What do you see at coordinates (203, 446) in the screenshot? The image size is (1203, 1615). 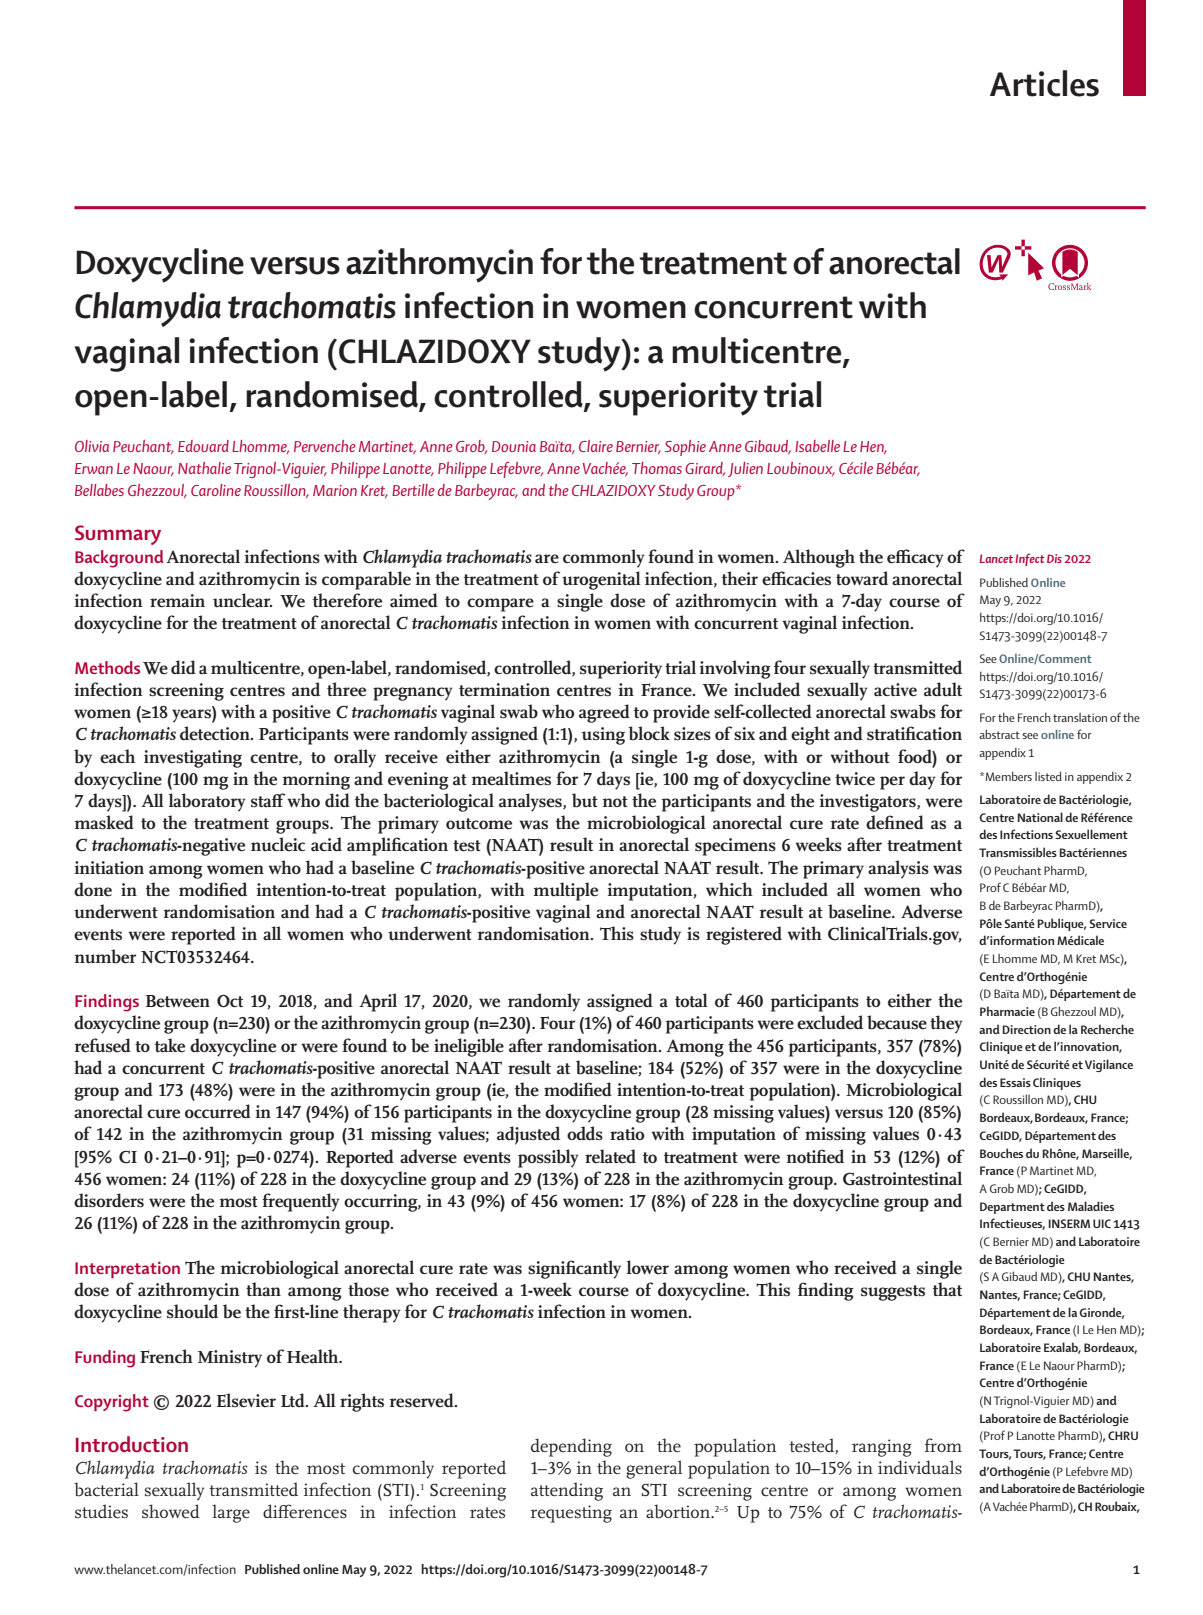 I see `Edouard` at bounding box center [203, 446].
